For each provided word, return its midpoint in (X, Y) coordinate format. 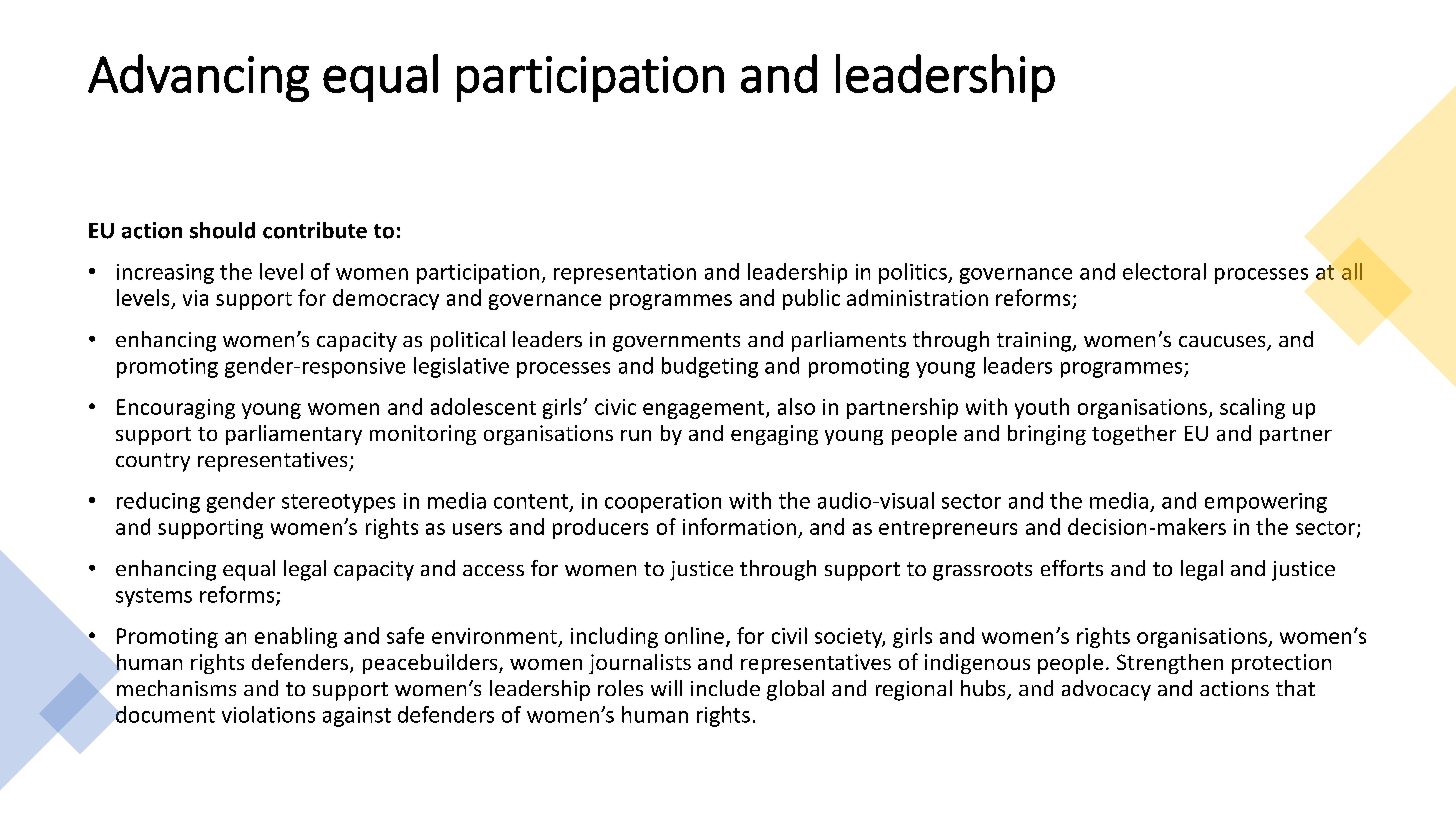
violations (268, 714)
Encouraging (176, 409)
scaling (1252, 408)
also (796, 406)
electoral (1164, 271)
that (1295, 688)
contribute (315, 230)
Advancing (198, 78)
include (725, 688)
